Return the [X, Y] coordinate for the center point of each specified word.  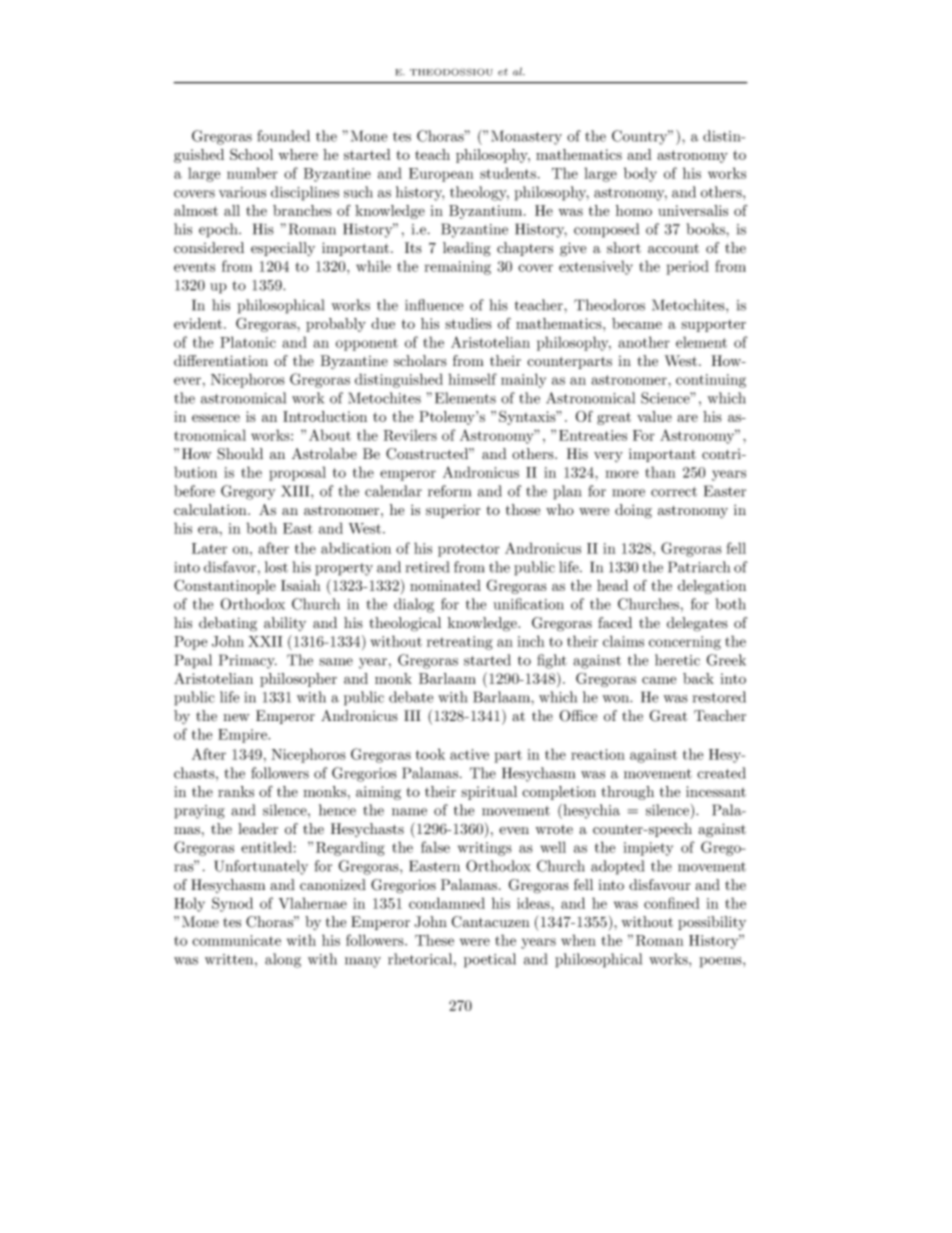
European [441, 175]
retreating [460, 643]
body [640, 174]
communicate [236, 940]
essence [216, 418]
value [654, 416]
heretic [677, 660]
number [252, 173]
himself [472, 379]
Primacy [248, 661]
